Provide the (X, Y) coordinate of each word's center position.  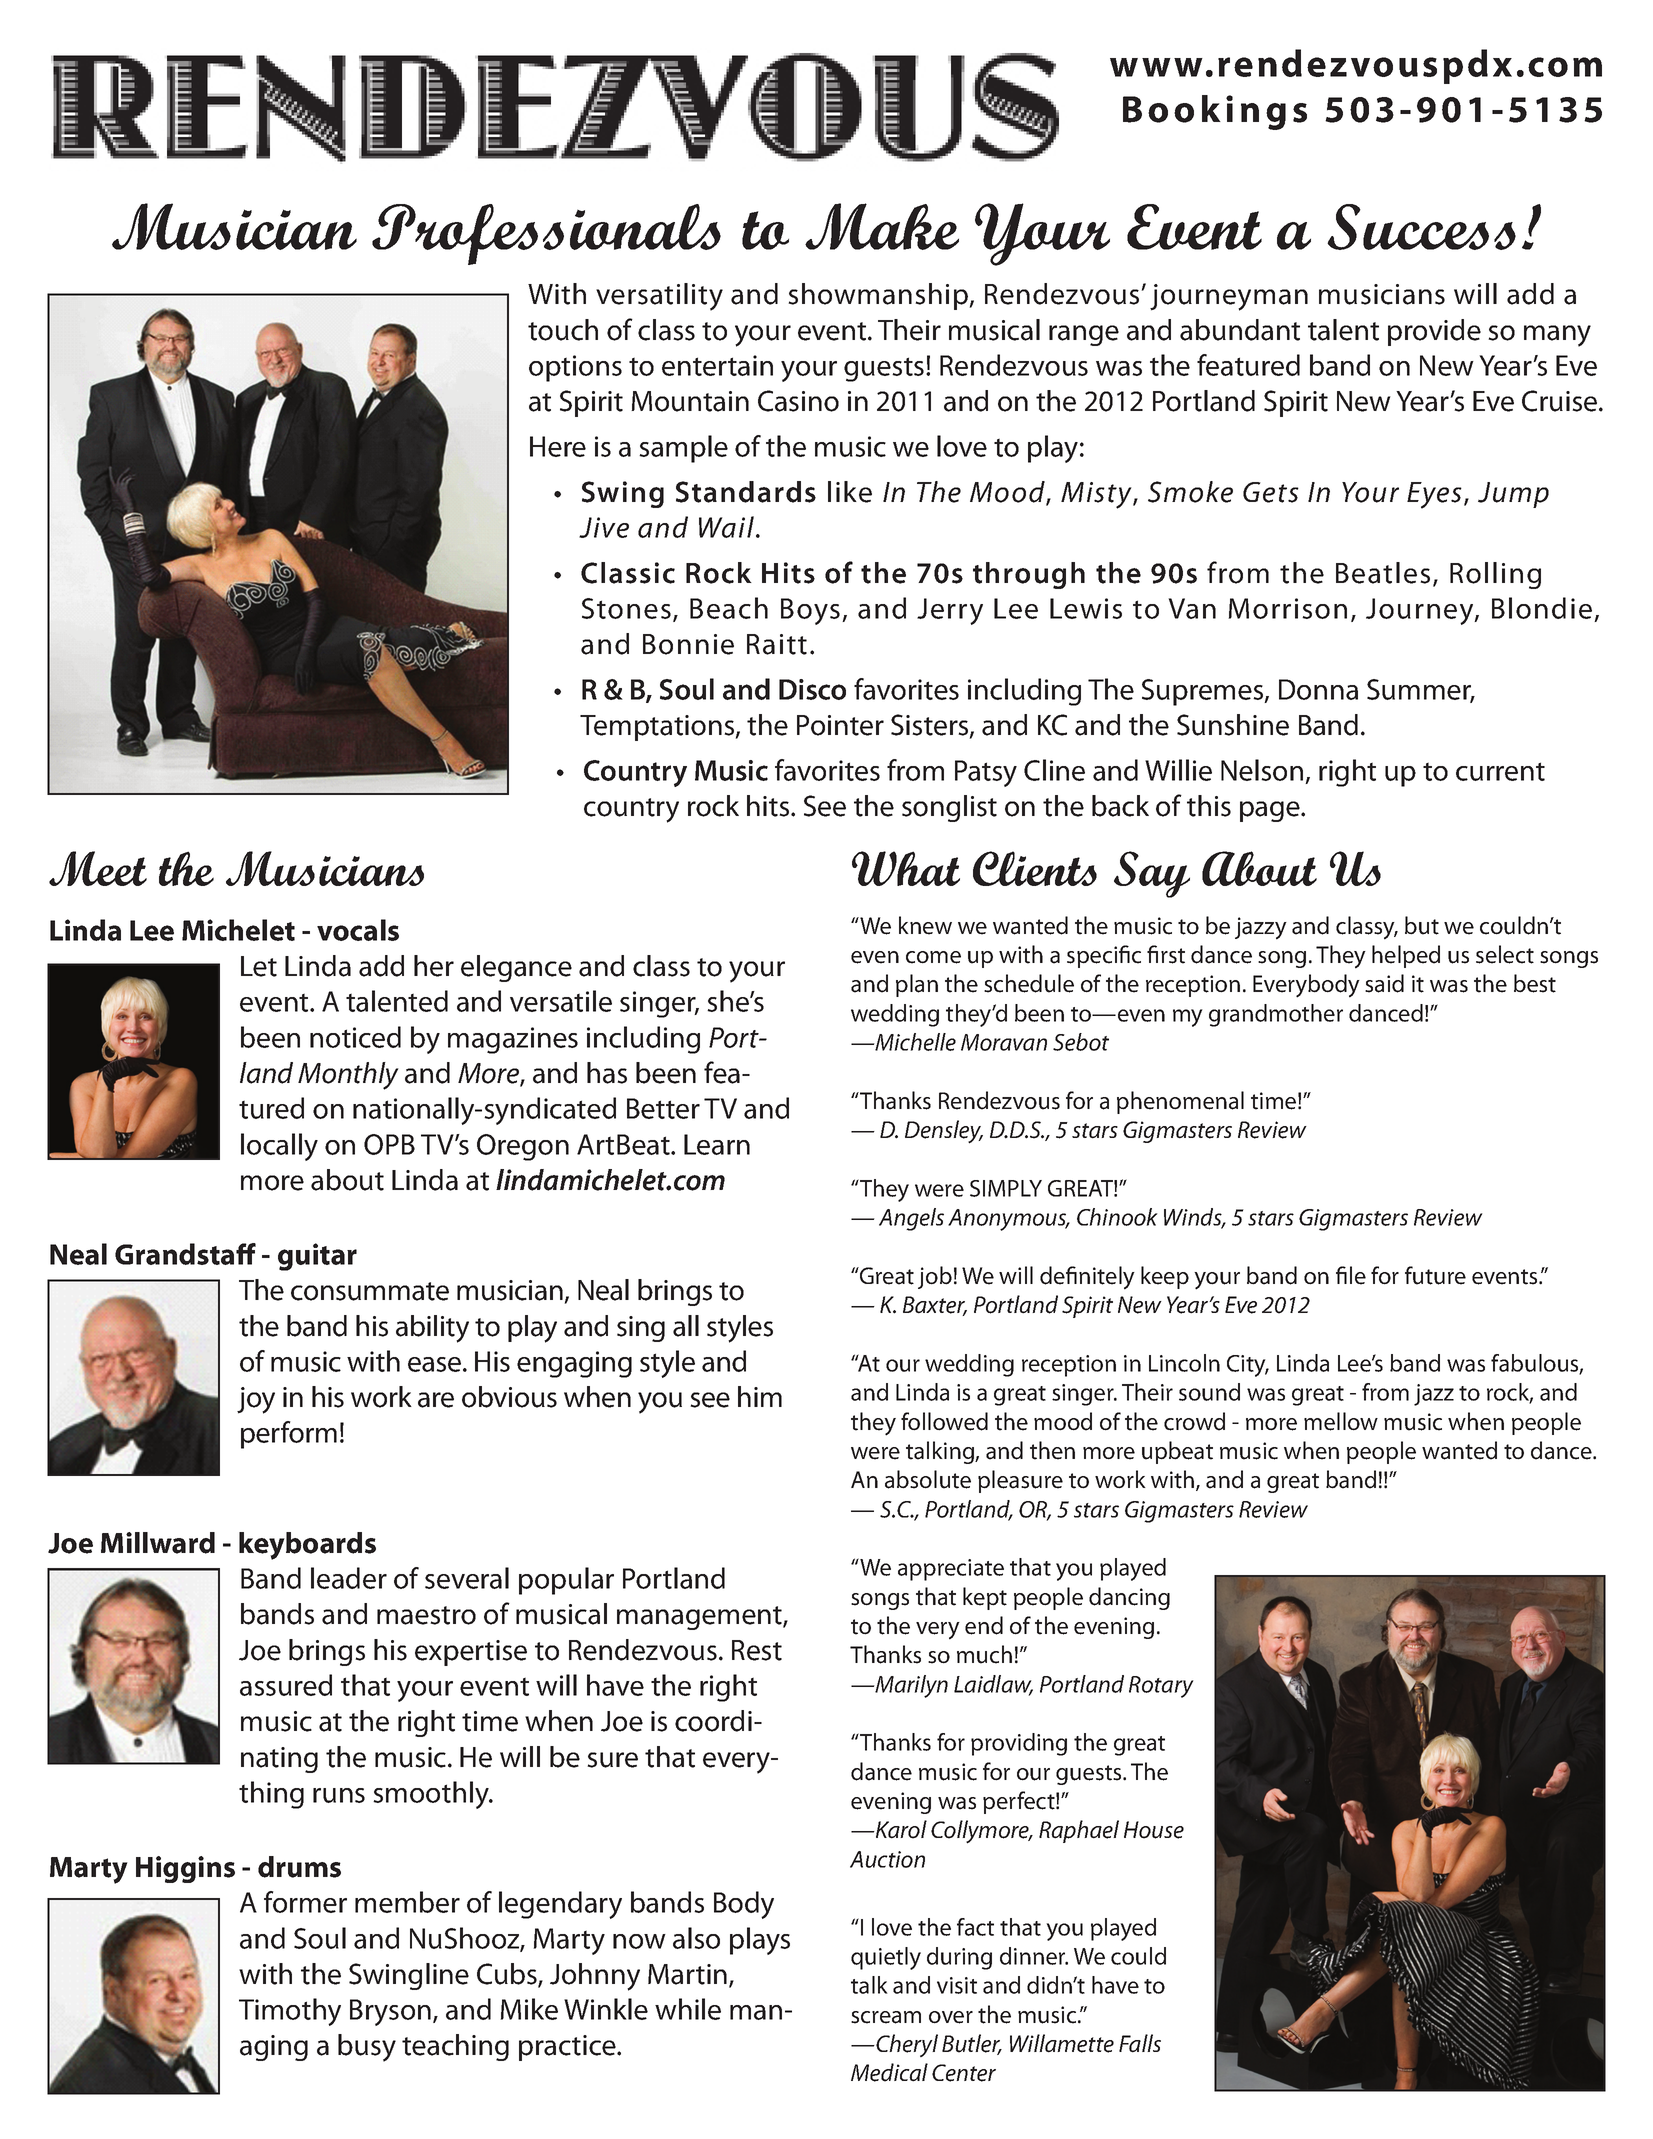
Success (1421, 227)
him (760, 1396)
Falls (1140, 2043)
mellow (1341, 1421)
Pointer (840, 725)
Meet (98, 868)
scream (886, 2017)
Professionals (546, 234)
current (1500, 771)
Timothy (290, 2012)
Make (882, 226)
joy (256, 1400)
